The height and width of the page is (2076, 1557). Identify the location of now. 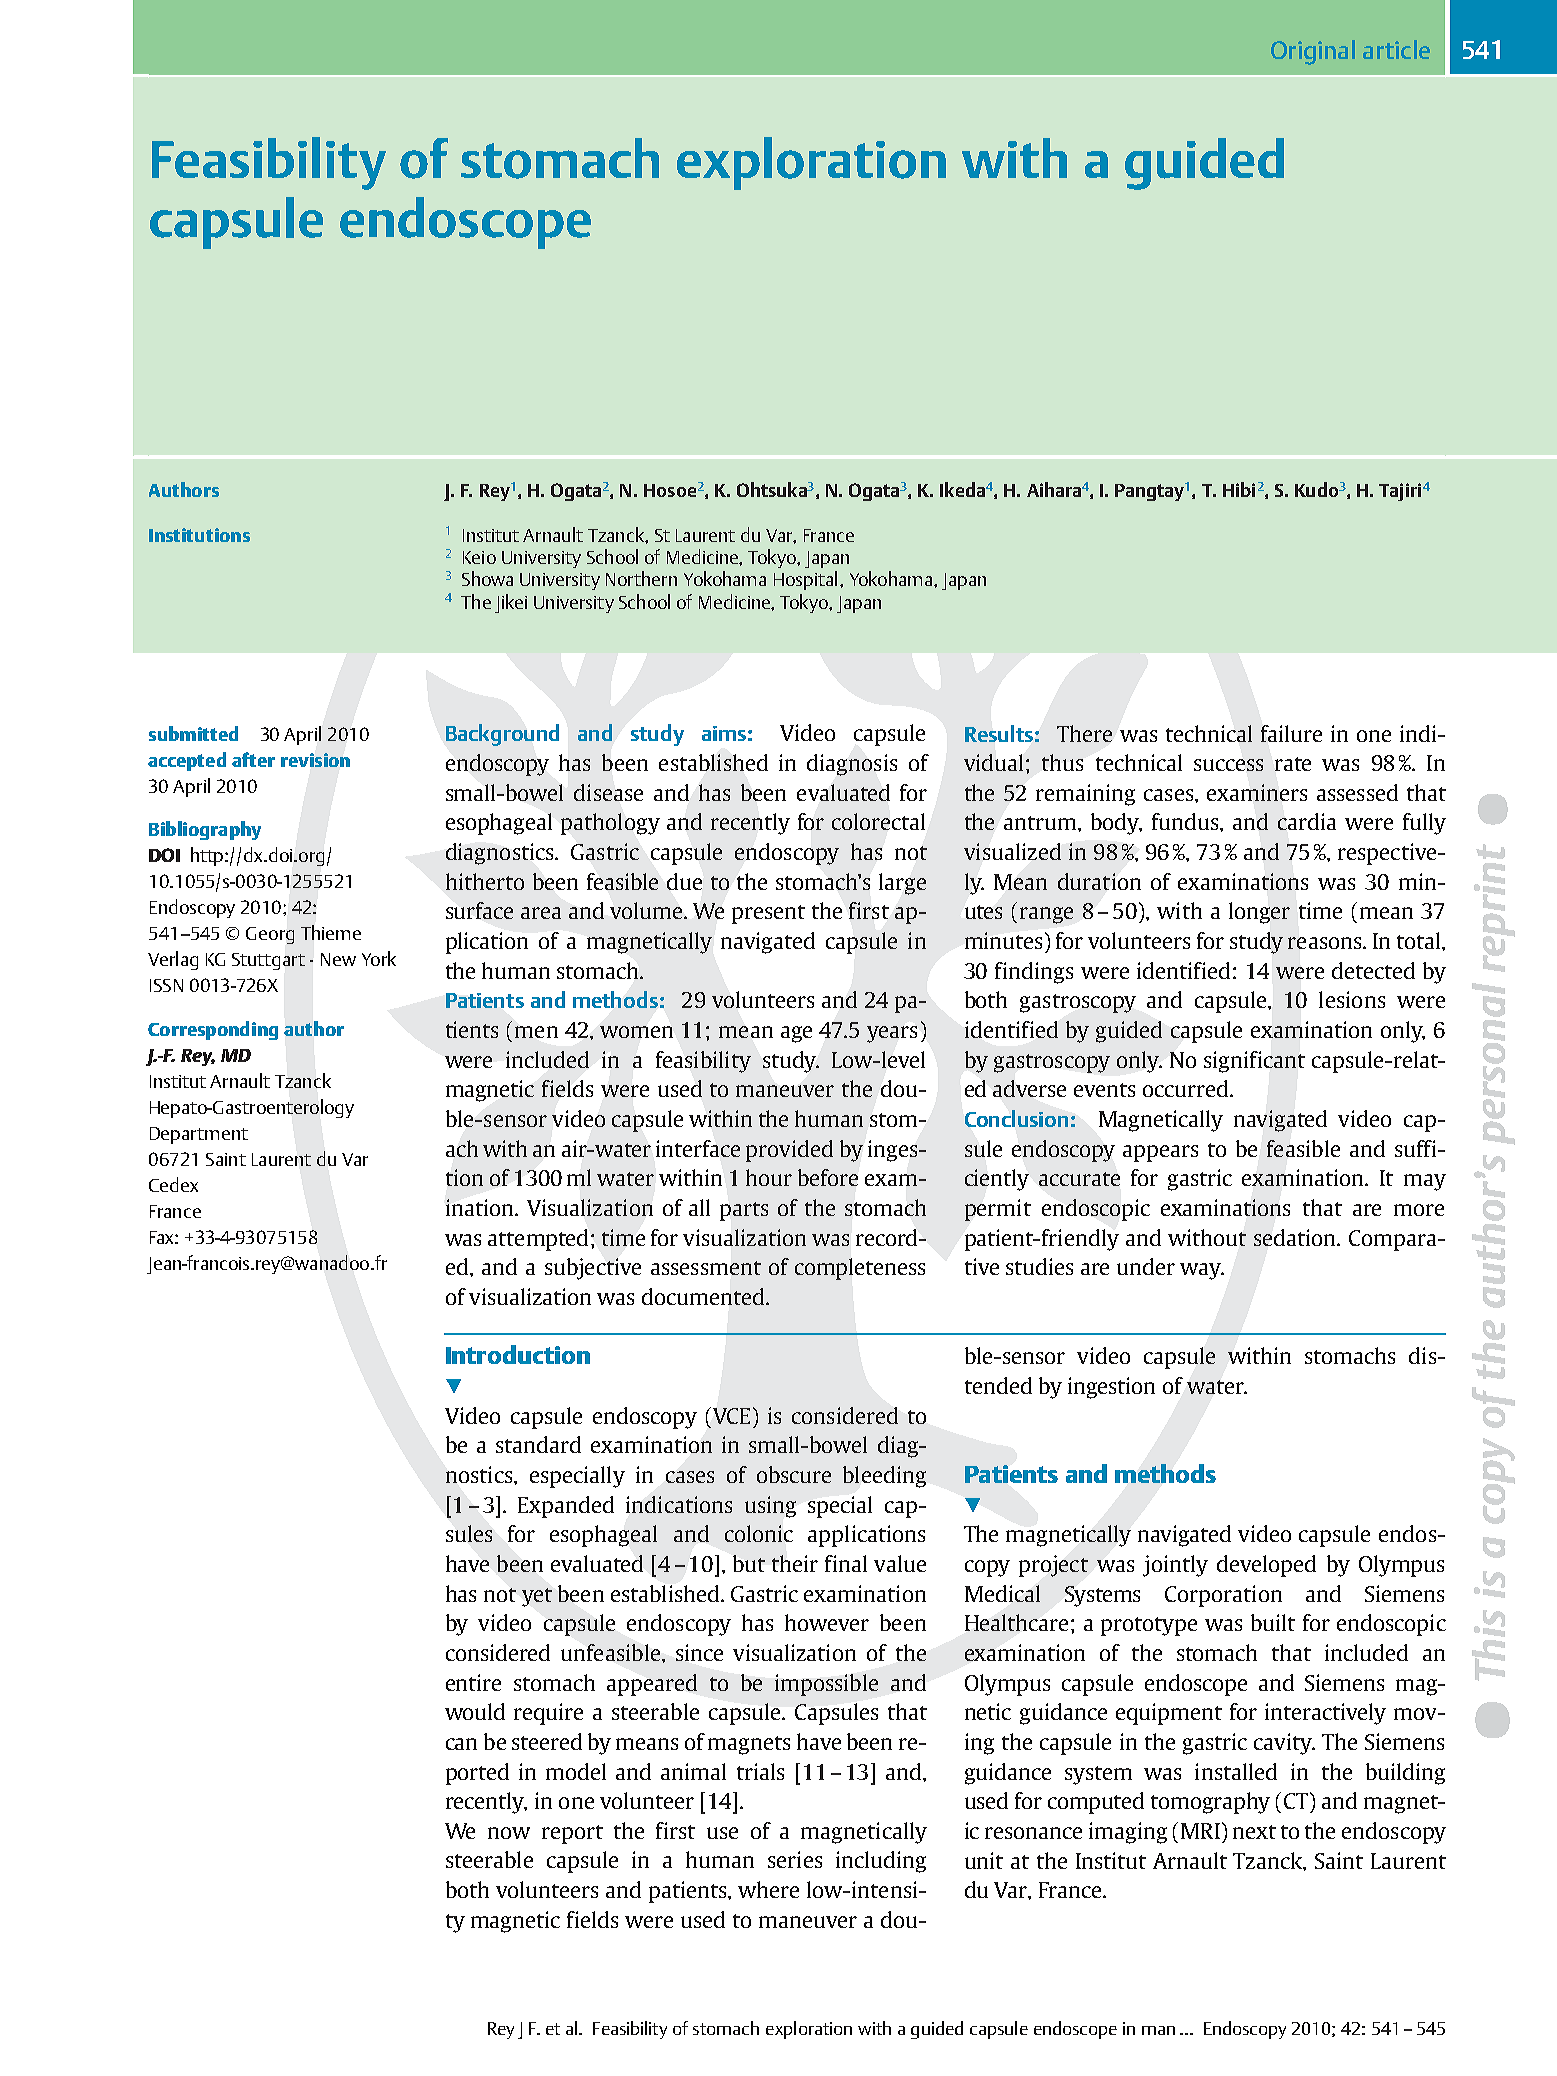
(509, 1833).
